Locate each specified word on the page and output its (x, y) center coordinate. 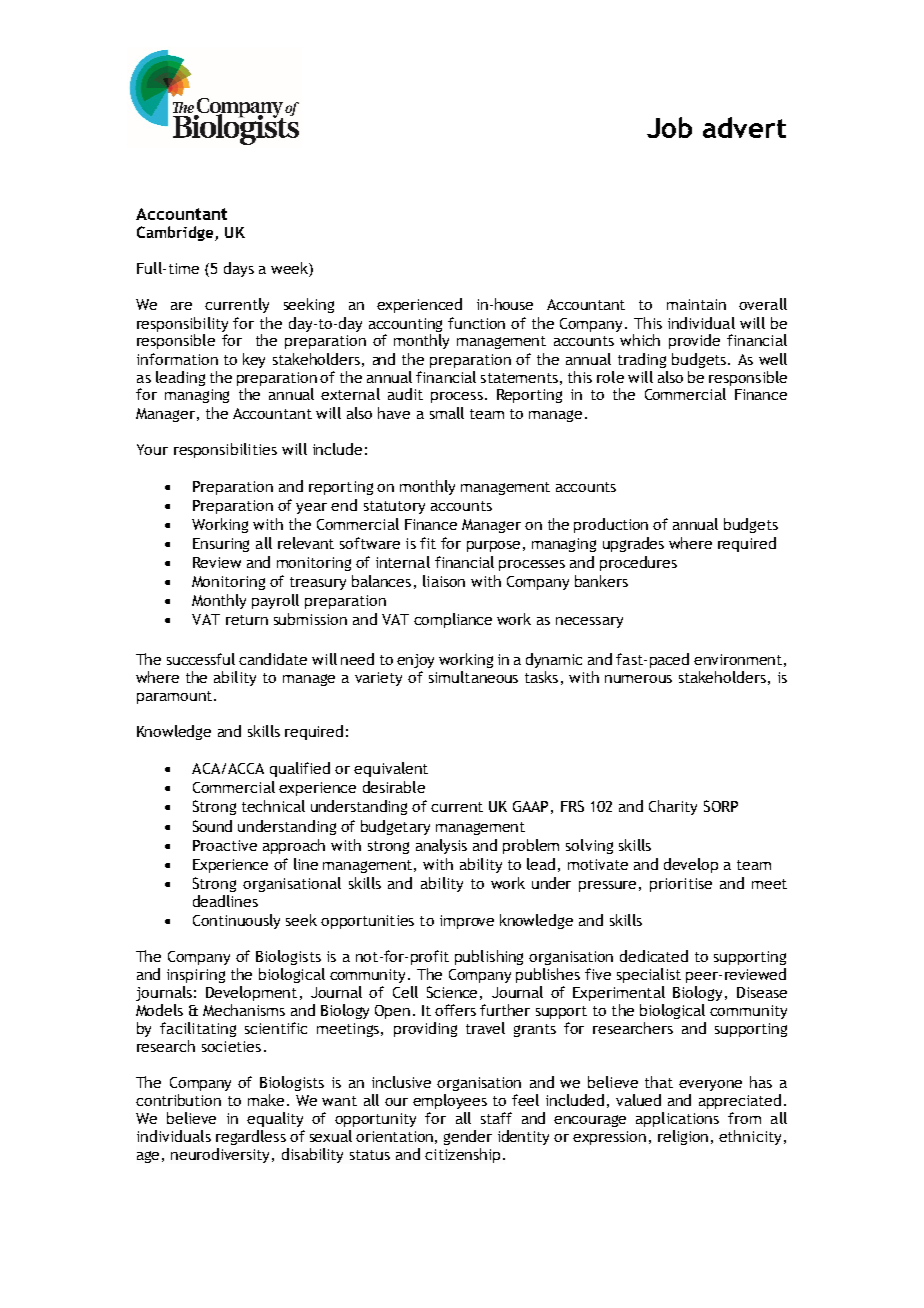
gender (468, 1137)
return (247, 620)
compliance (453, 620)
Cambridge (176, 233)
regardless (251, 1137)
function (476, 323)
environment (738, 659)
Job (669, 127)
